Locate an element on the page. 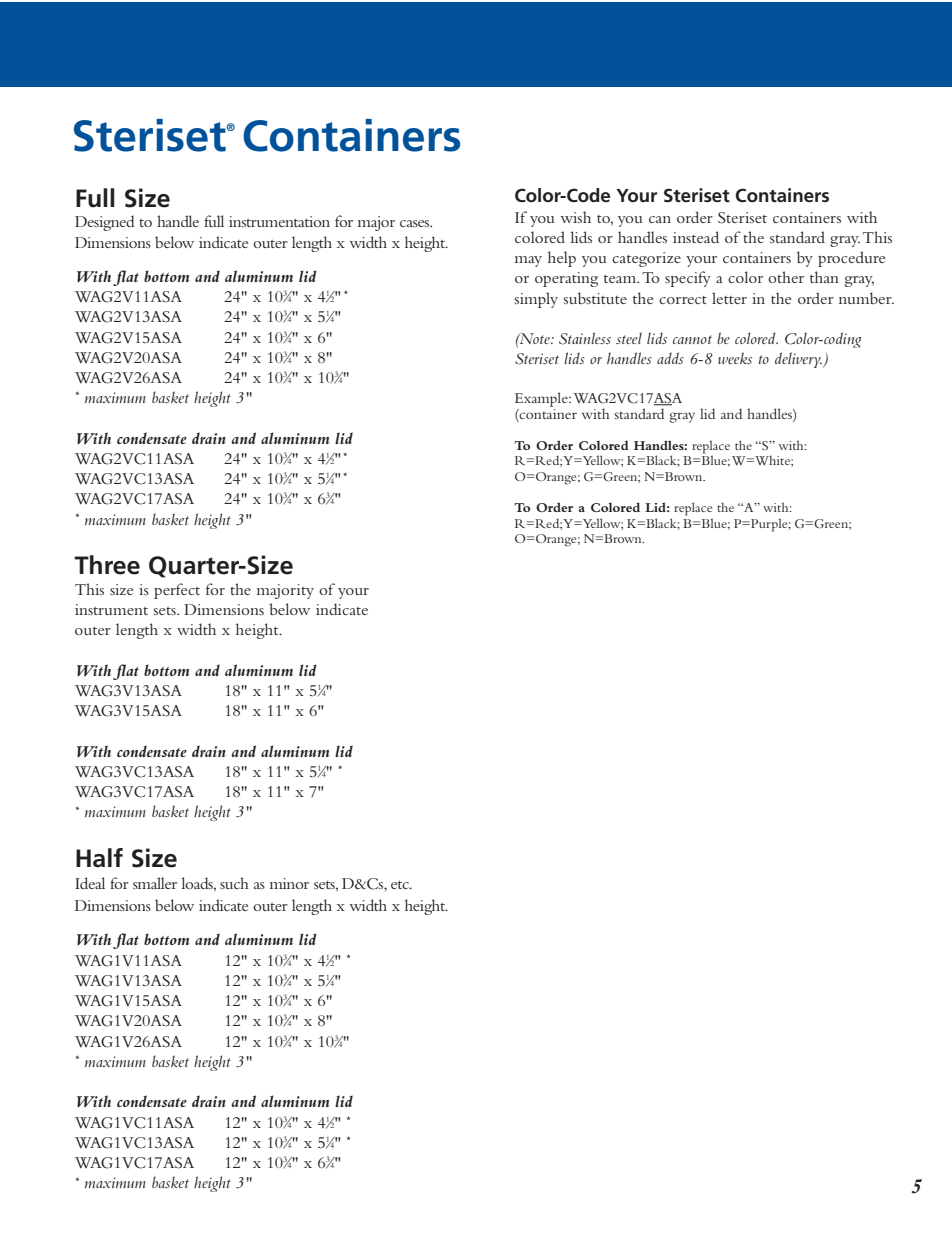 The width and height of the image is (952, 1233). perfect is located at coordinates (177, 591).
